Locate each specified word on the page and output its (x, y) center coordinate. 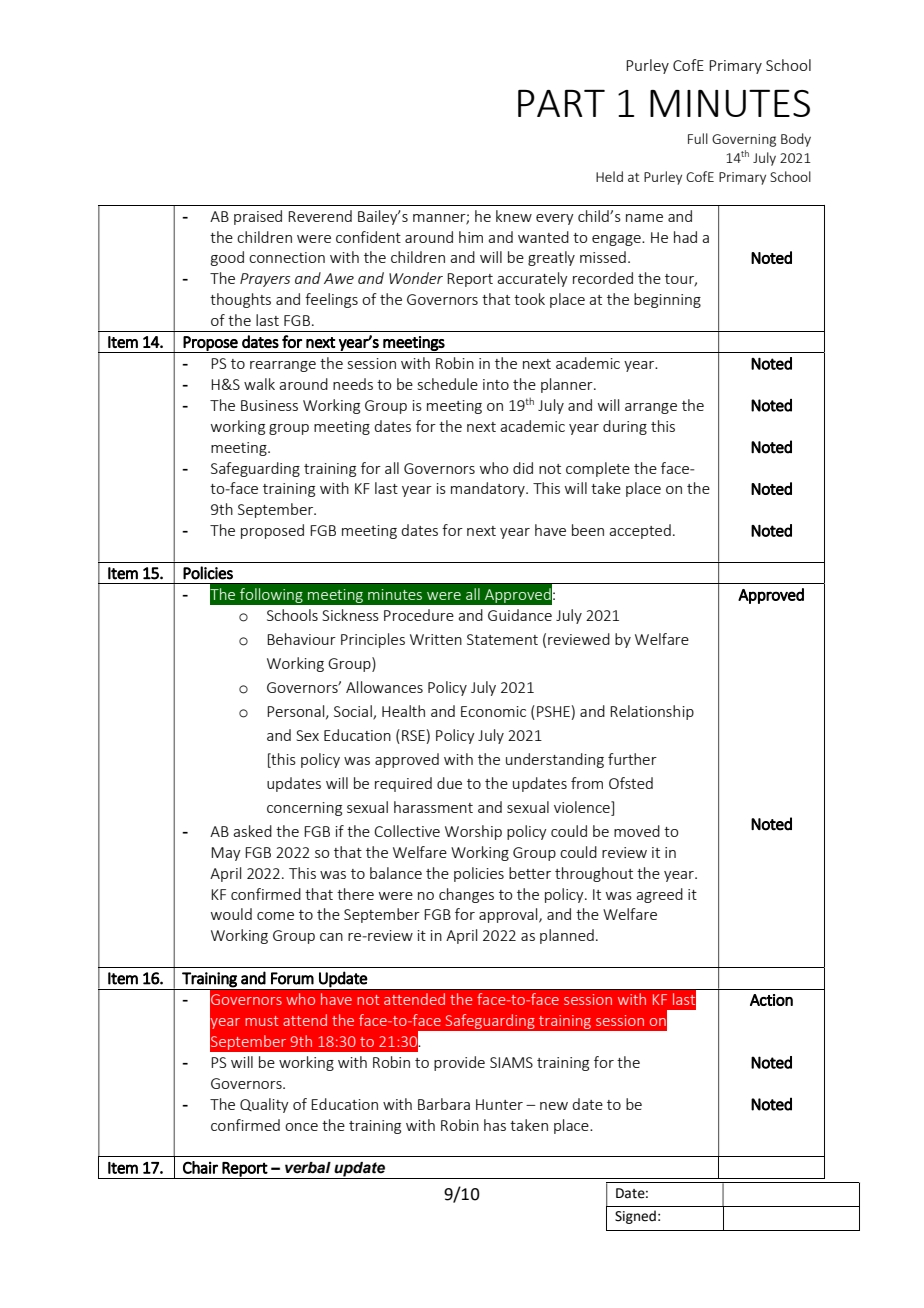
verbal (308, 1168)
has (495, 1125)
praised (258, 217)
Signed (635, 1217)
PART (561, 103)
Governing (744, 140)
